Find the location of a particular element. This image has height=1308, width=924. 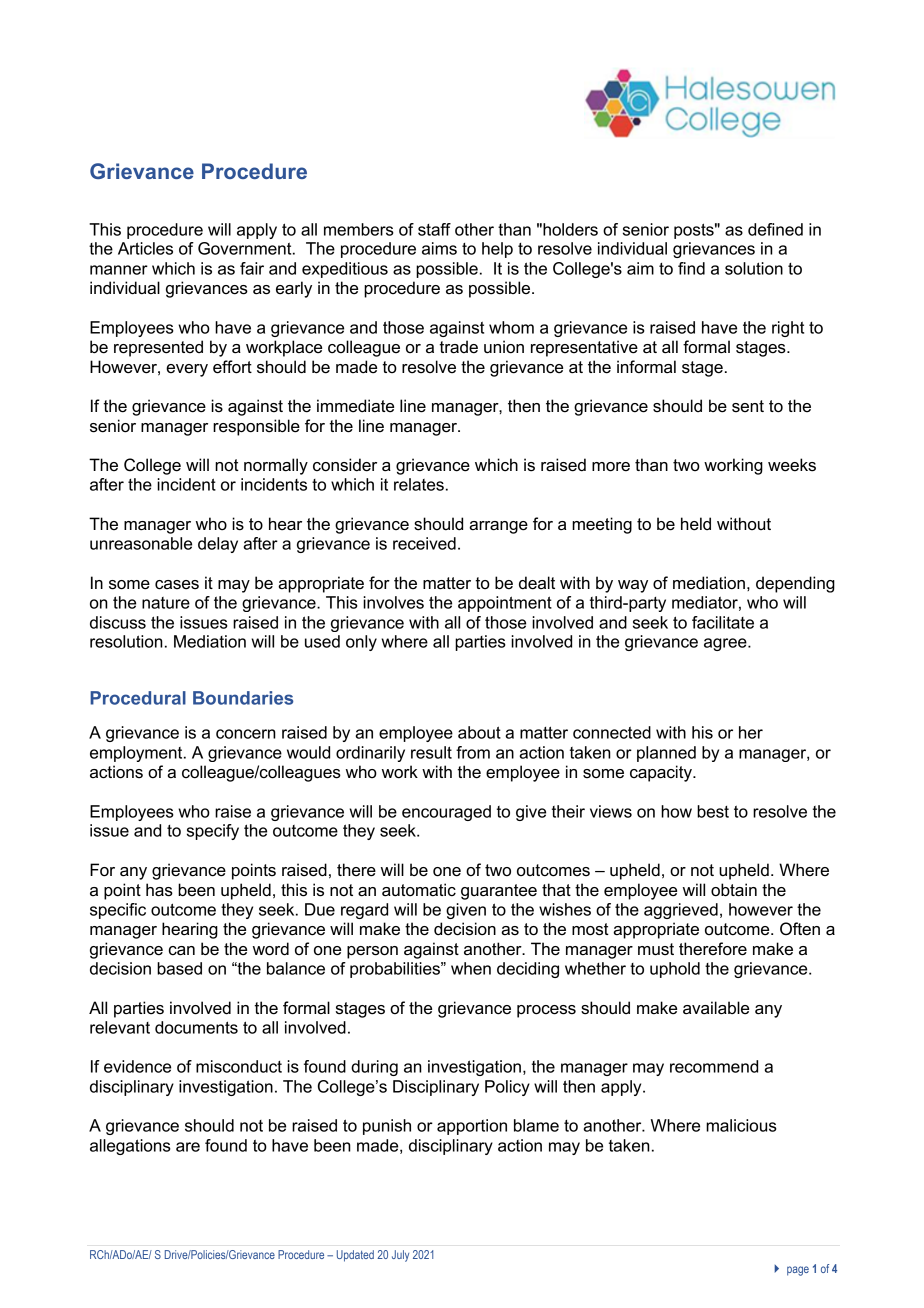

available is located at coordinates (716, 1008).
